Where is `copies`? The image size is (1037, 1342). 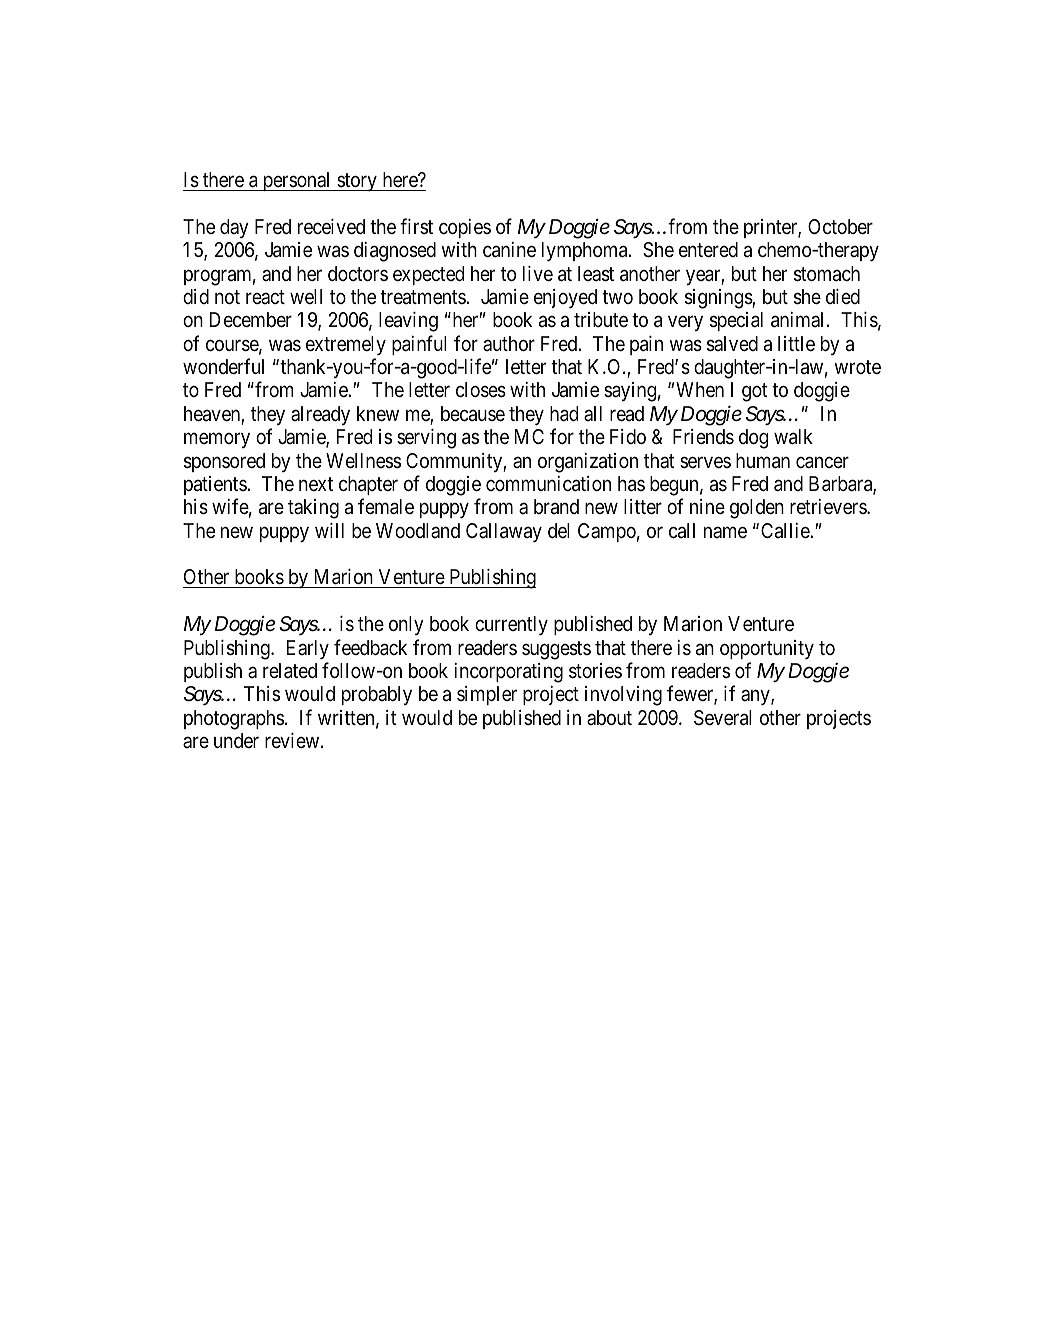 copies is located at coordinates (465, 228).
